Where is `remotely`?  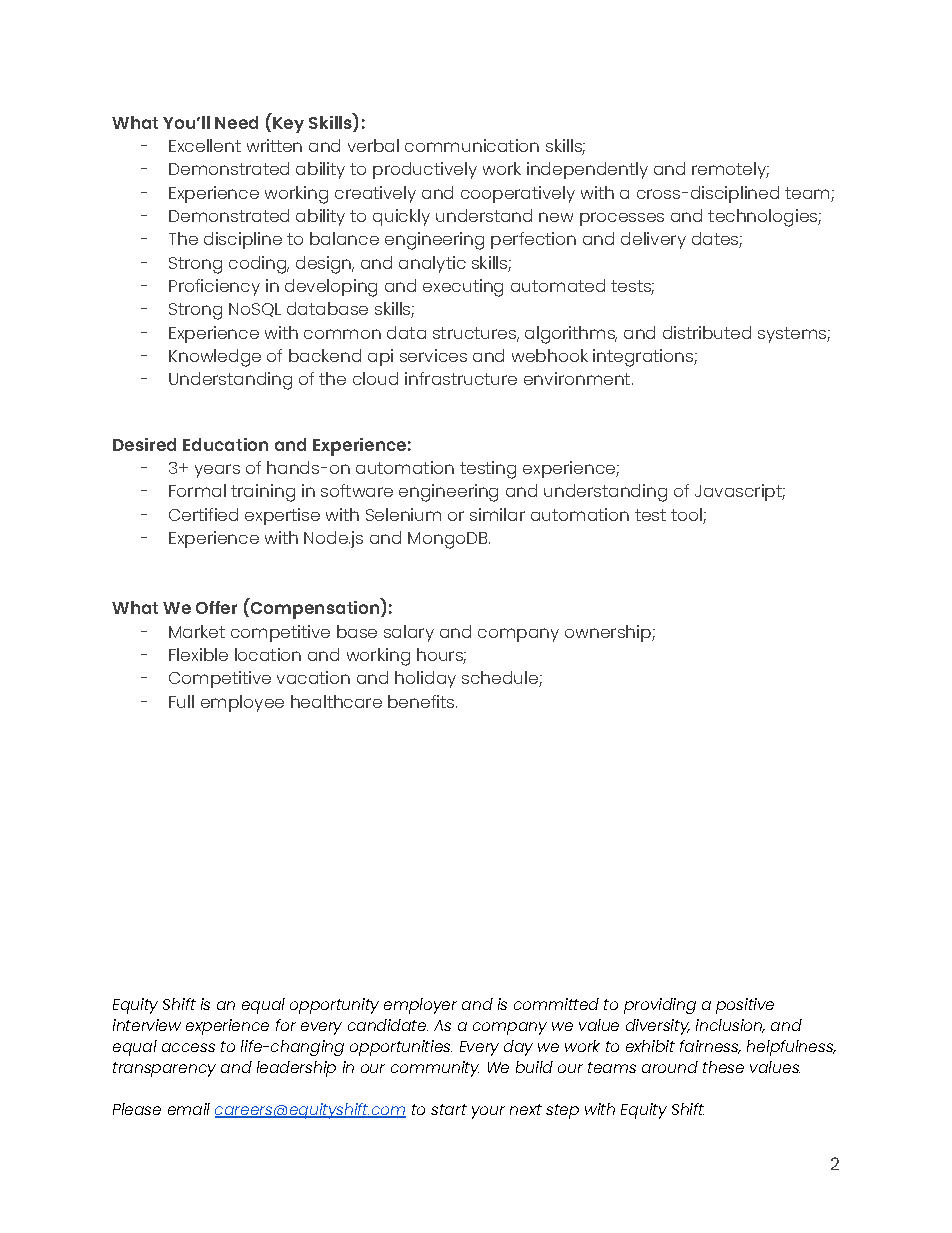
remotely is located at coordinates (730, 170).
